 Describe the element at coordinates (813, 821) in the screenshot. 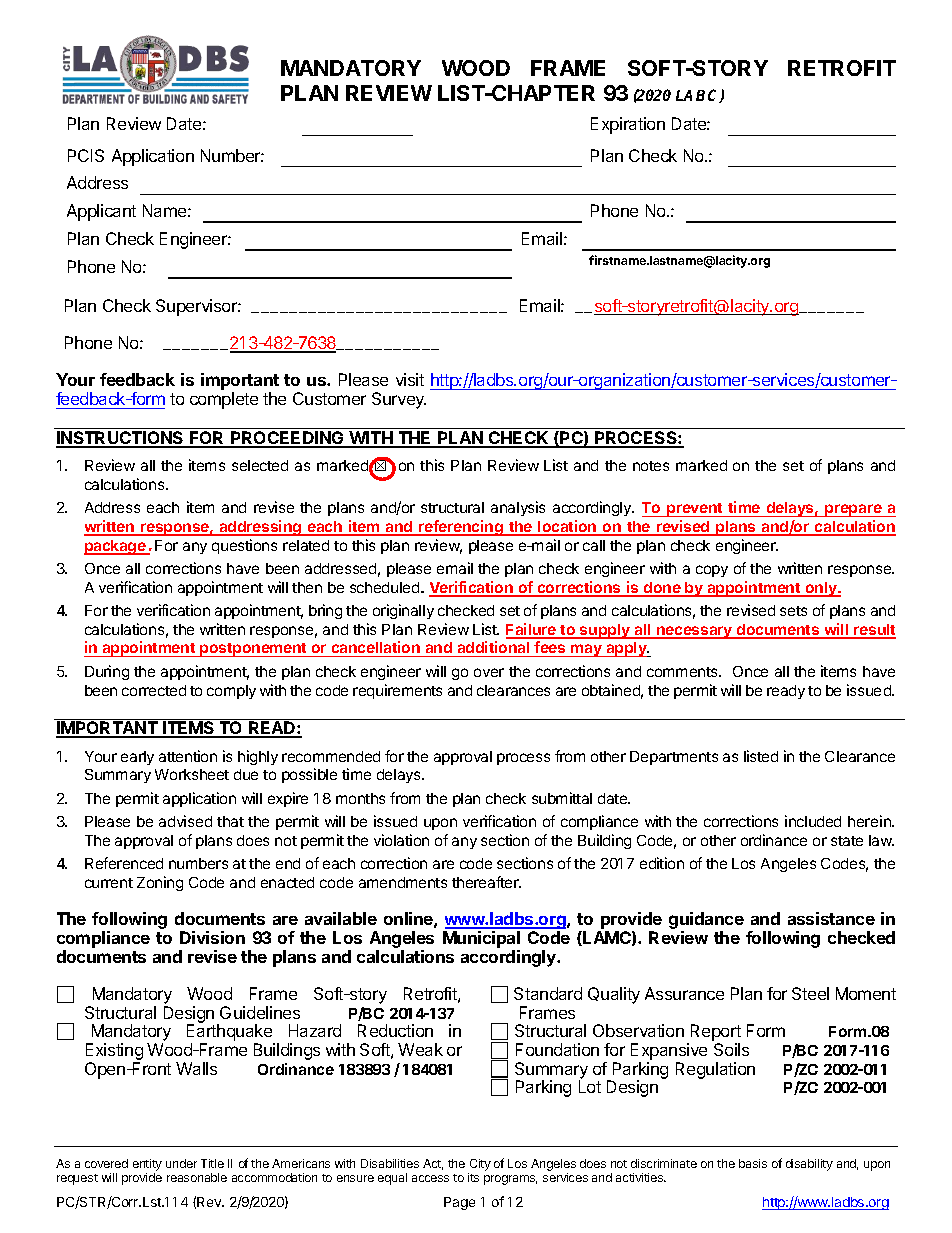

I see `included` at that location.
